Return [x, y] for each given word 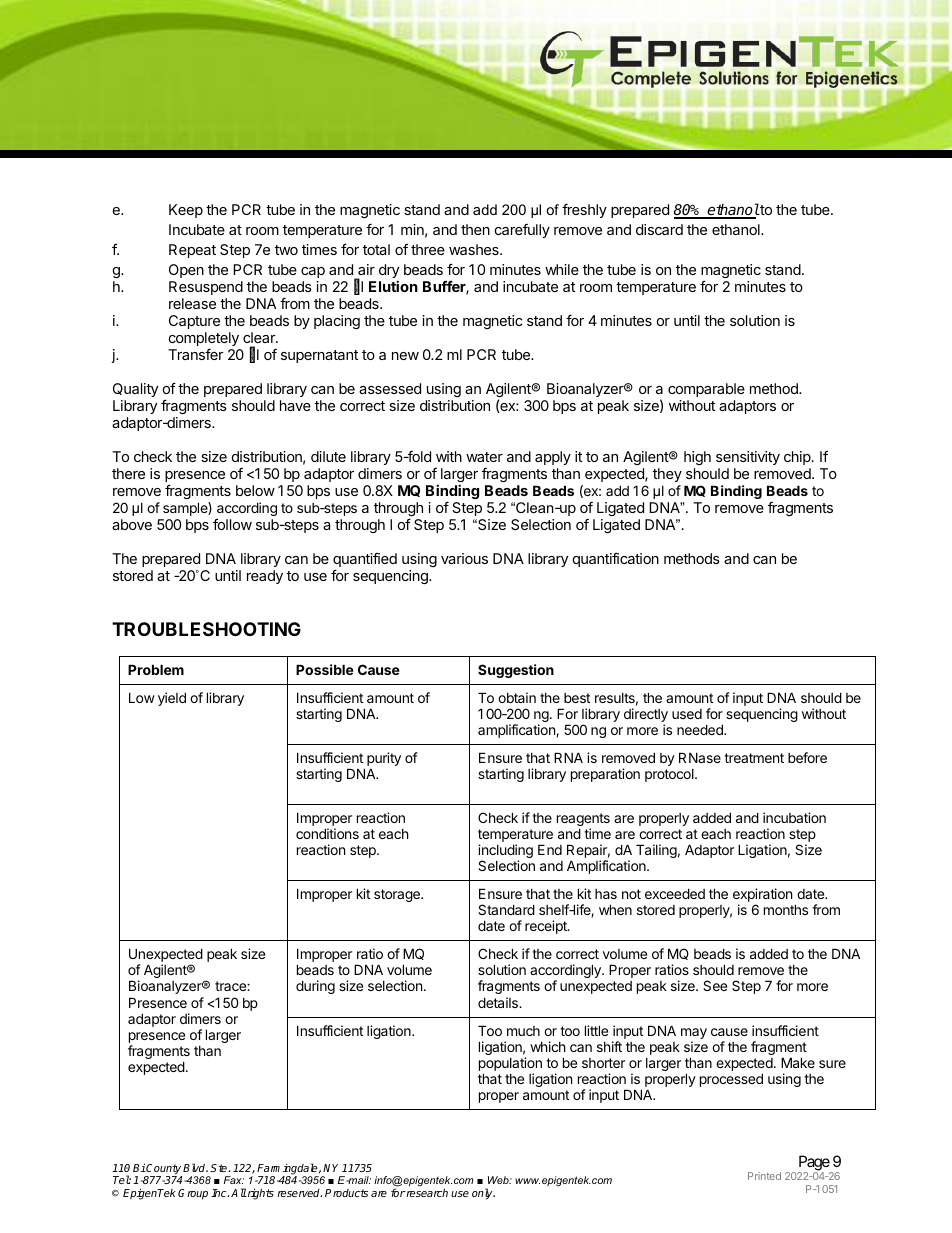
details [499, 1002]
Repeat [192, 251]
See [715, 985]
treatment [754, 758]
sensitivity [748, 458]
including [505, 852]
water [484, 457]
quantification [616, 559]
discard [659, 229]
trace [231, 986]
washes [475, 249]
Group [193, 1194]
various [464, 558]
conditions [327, 833]
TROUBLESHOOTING [206, 629]
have [295, 405]
